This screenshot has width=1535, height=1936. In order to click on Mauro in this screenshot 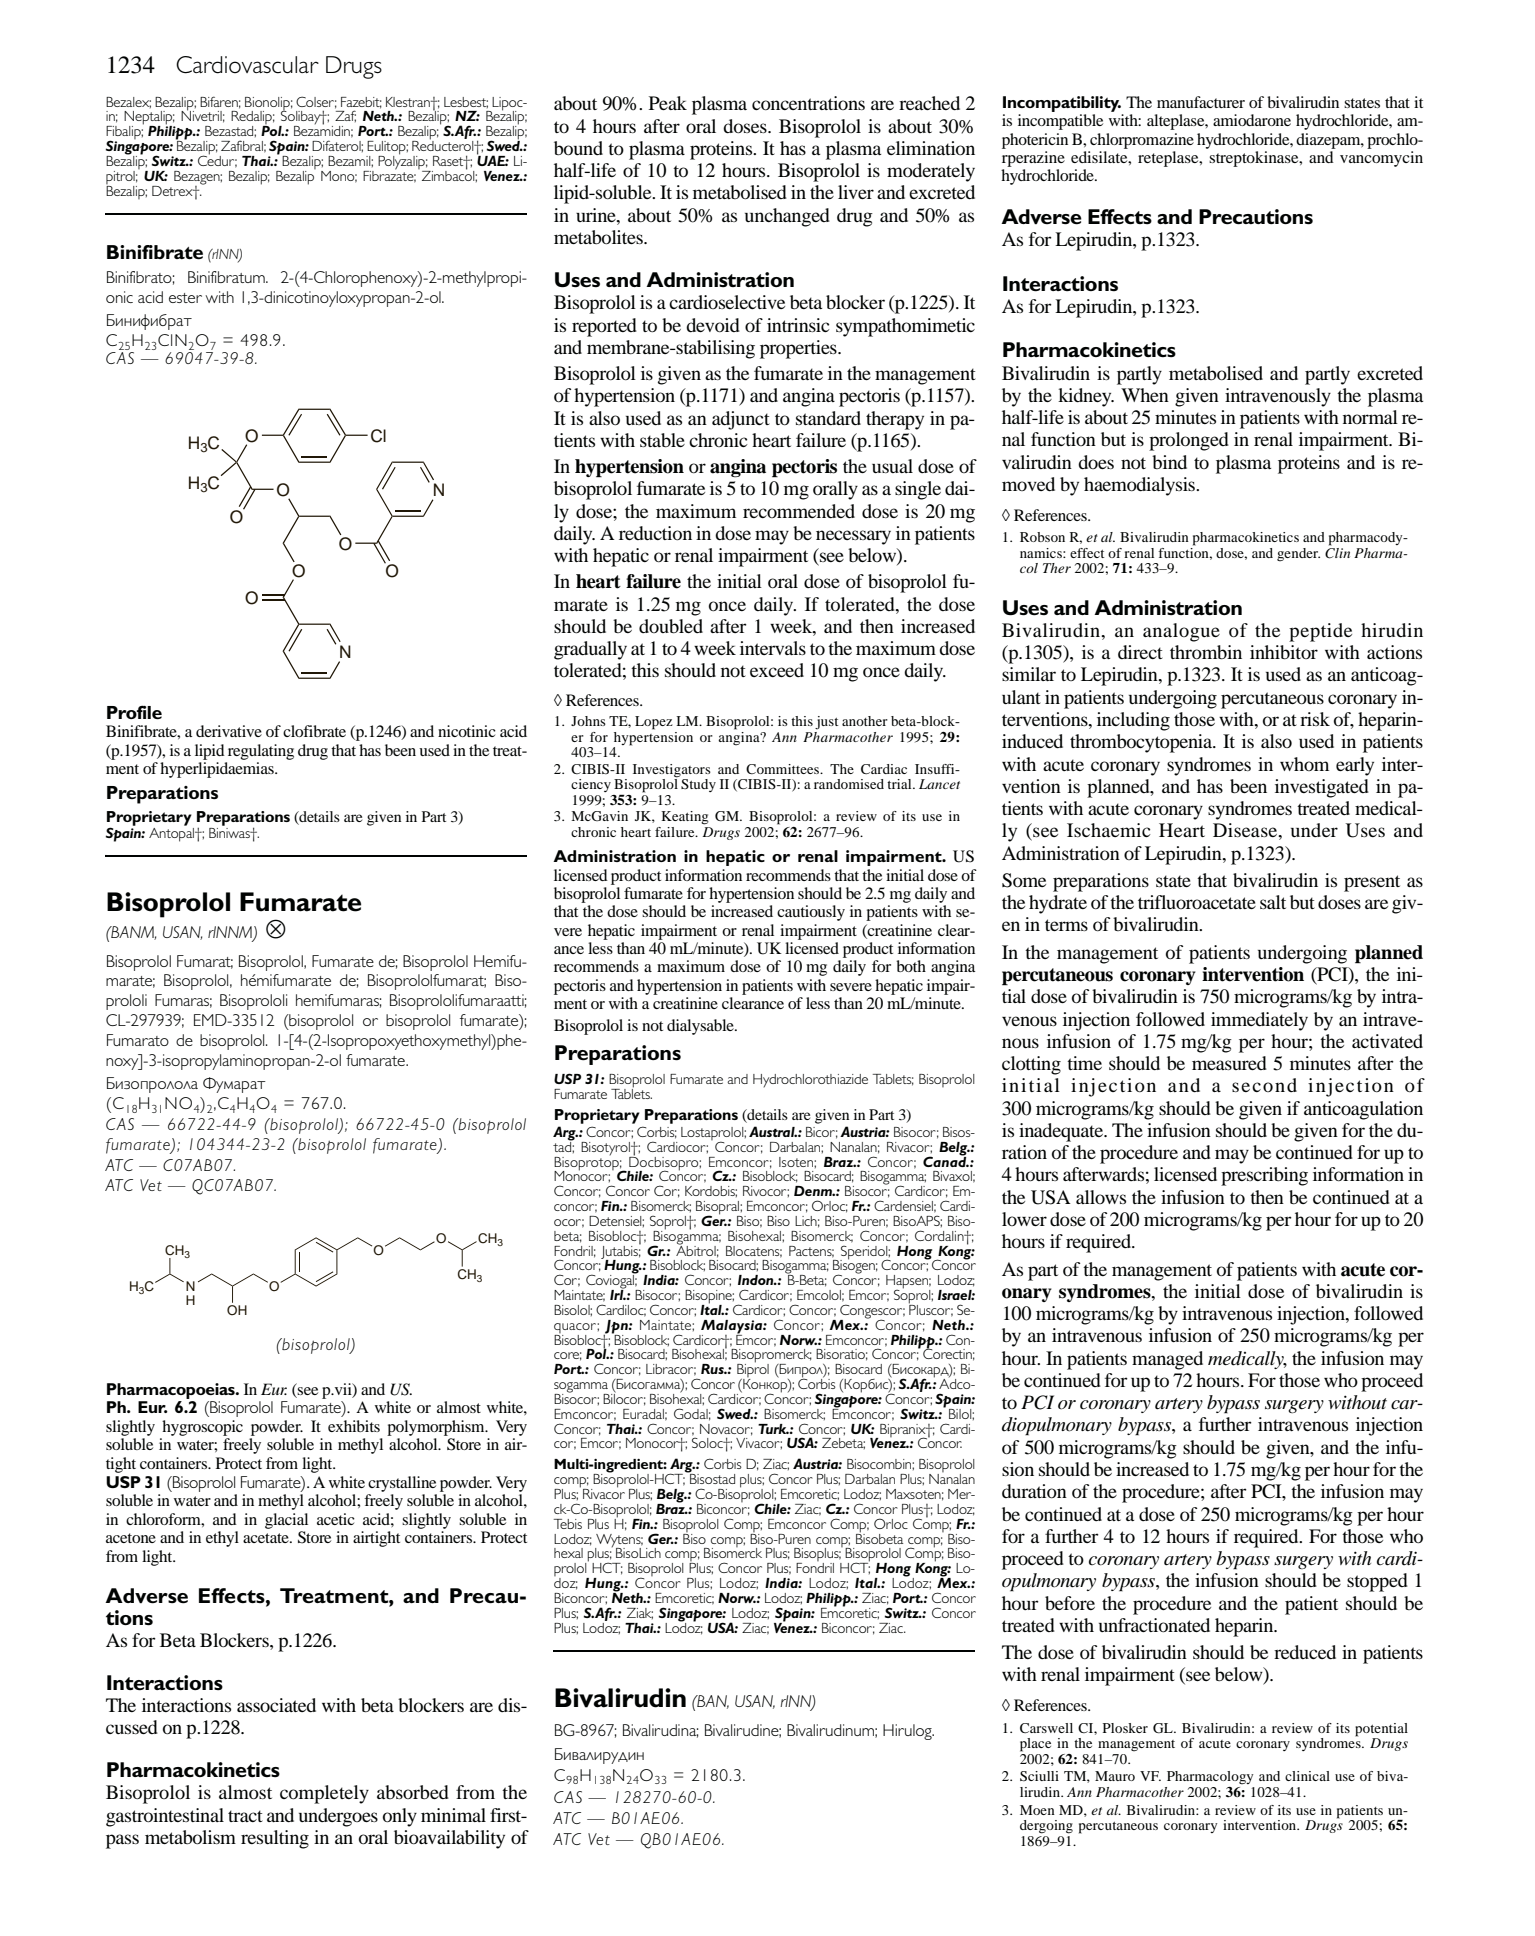, I will do `click(1115, 1776)`.
